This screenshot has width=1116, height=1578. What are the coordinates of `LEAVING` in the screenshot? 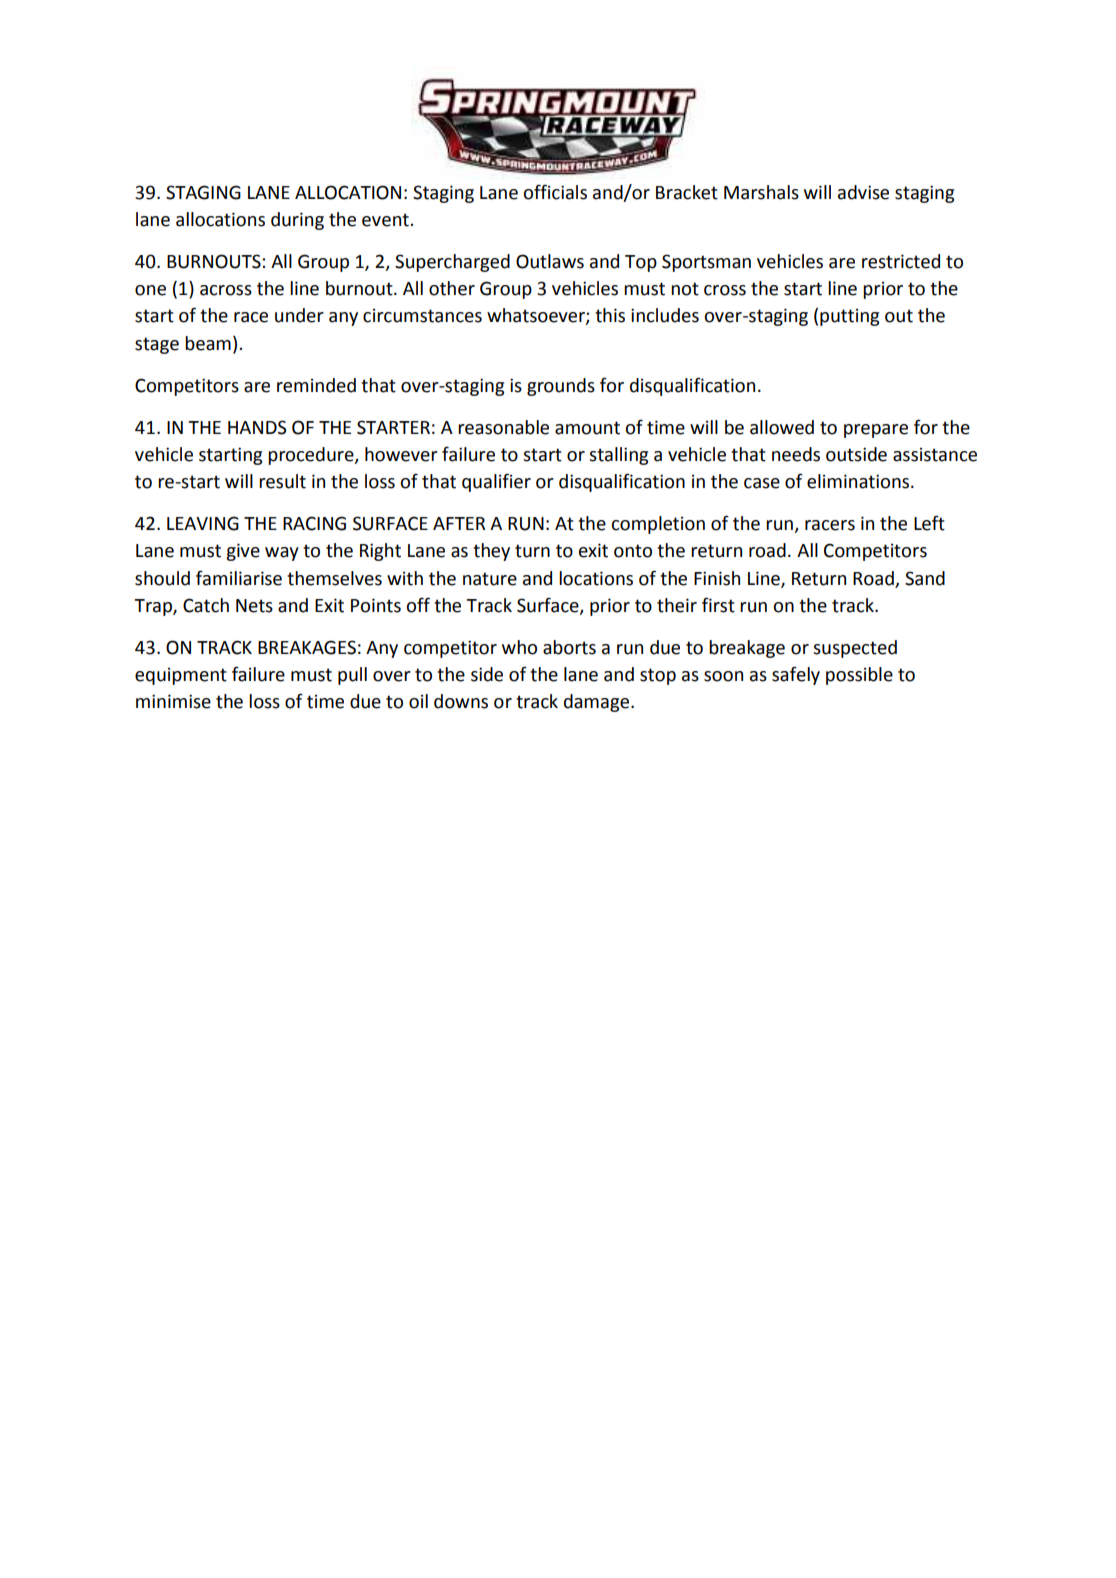 It's located at (203, 523).
